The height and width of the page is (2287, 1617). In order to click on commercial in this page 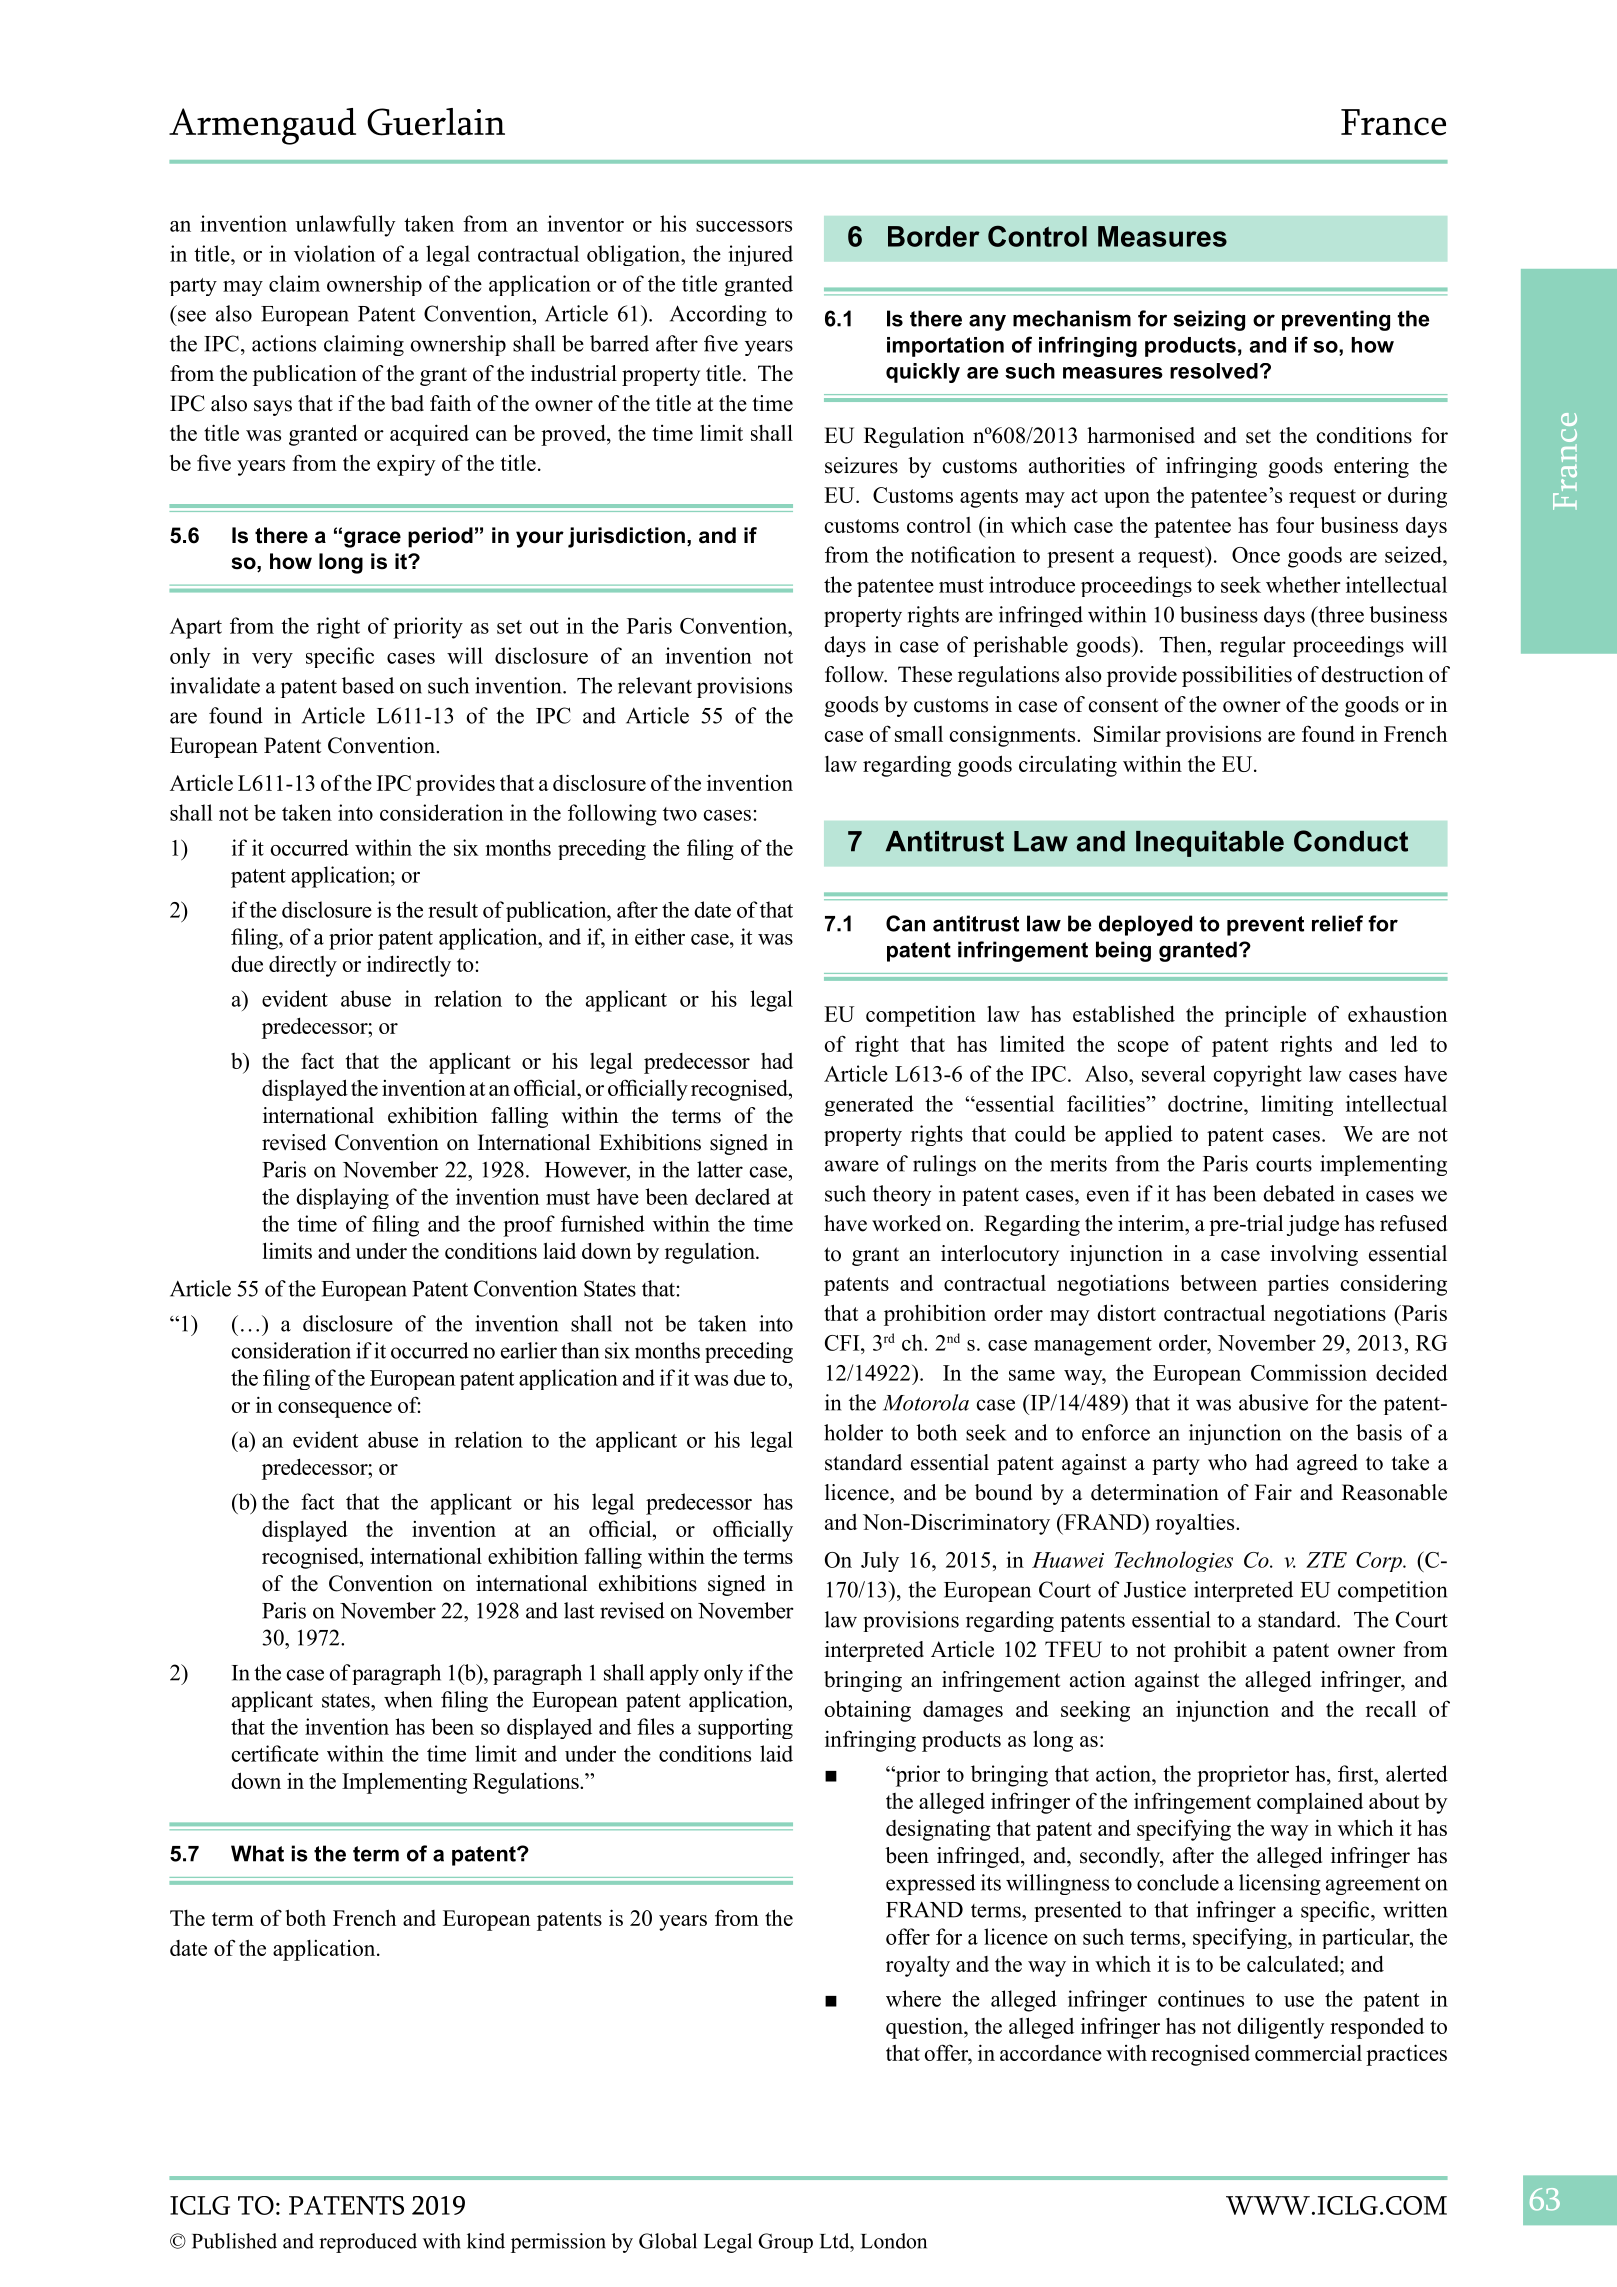, I will do `click(1308, 2053)`.
